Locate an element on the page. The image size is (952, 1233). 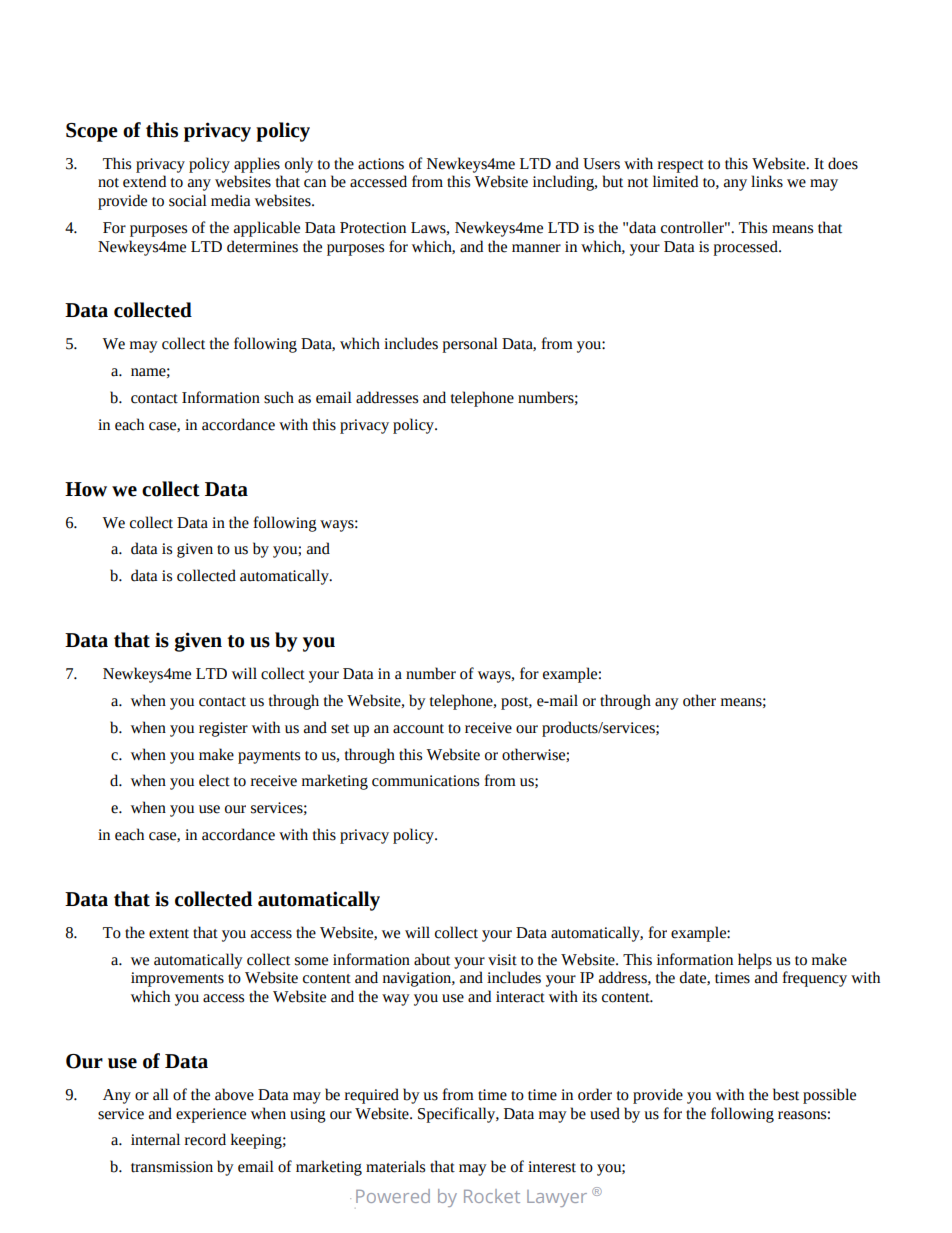
register is located at coordinates (223, 729).
